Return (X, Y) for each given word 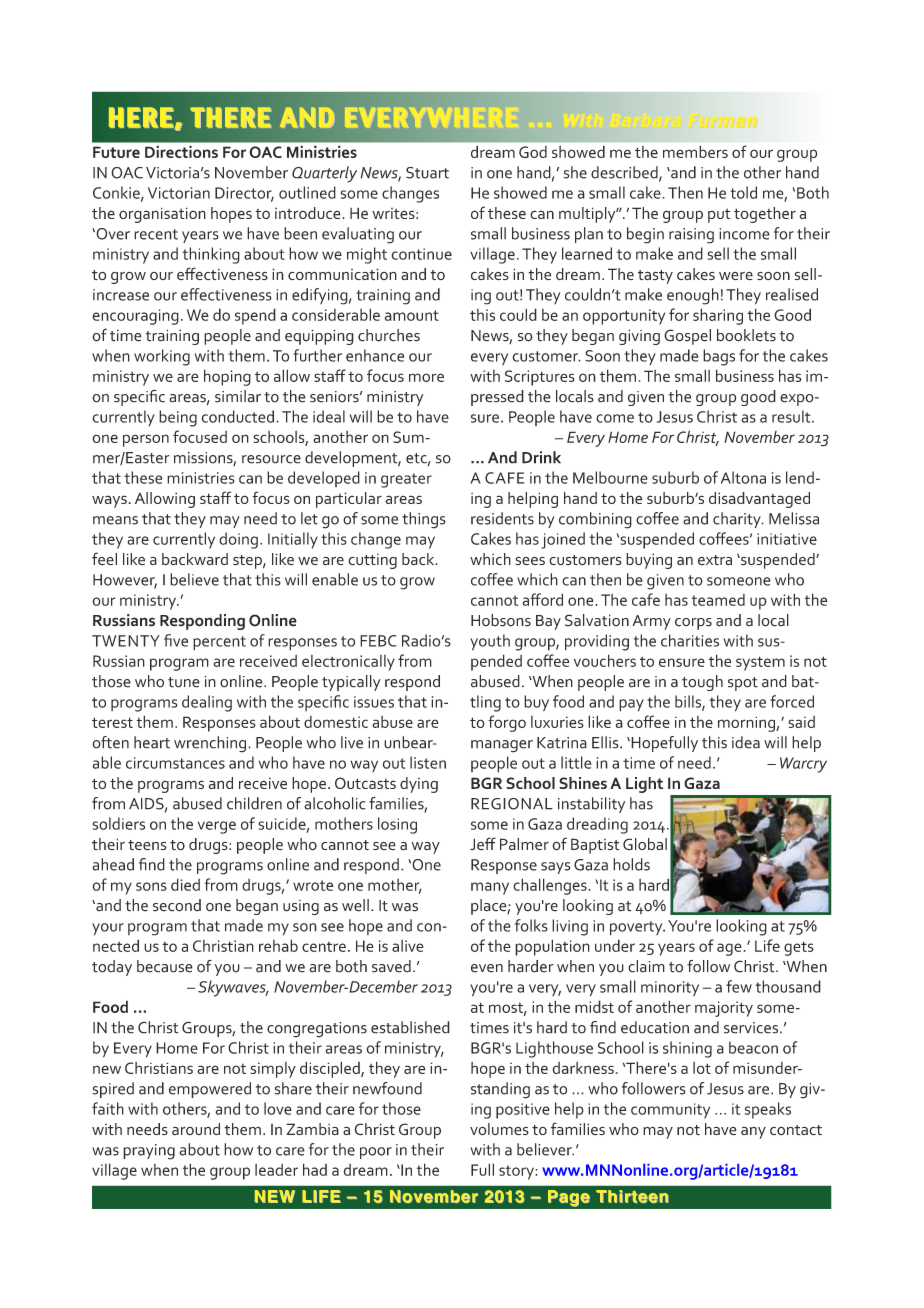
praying (149, 1152)
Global (645, 844)
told (743, 192)
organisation (162, 215)
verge (217, 827)
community (670, 1111)
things (424, 520)
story (517, 1172)
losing (397, 825)
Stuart (427, 173)
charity (738, 520)
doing (238, 540)
